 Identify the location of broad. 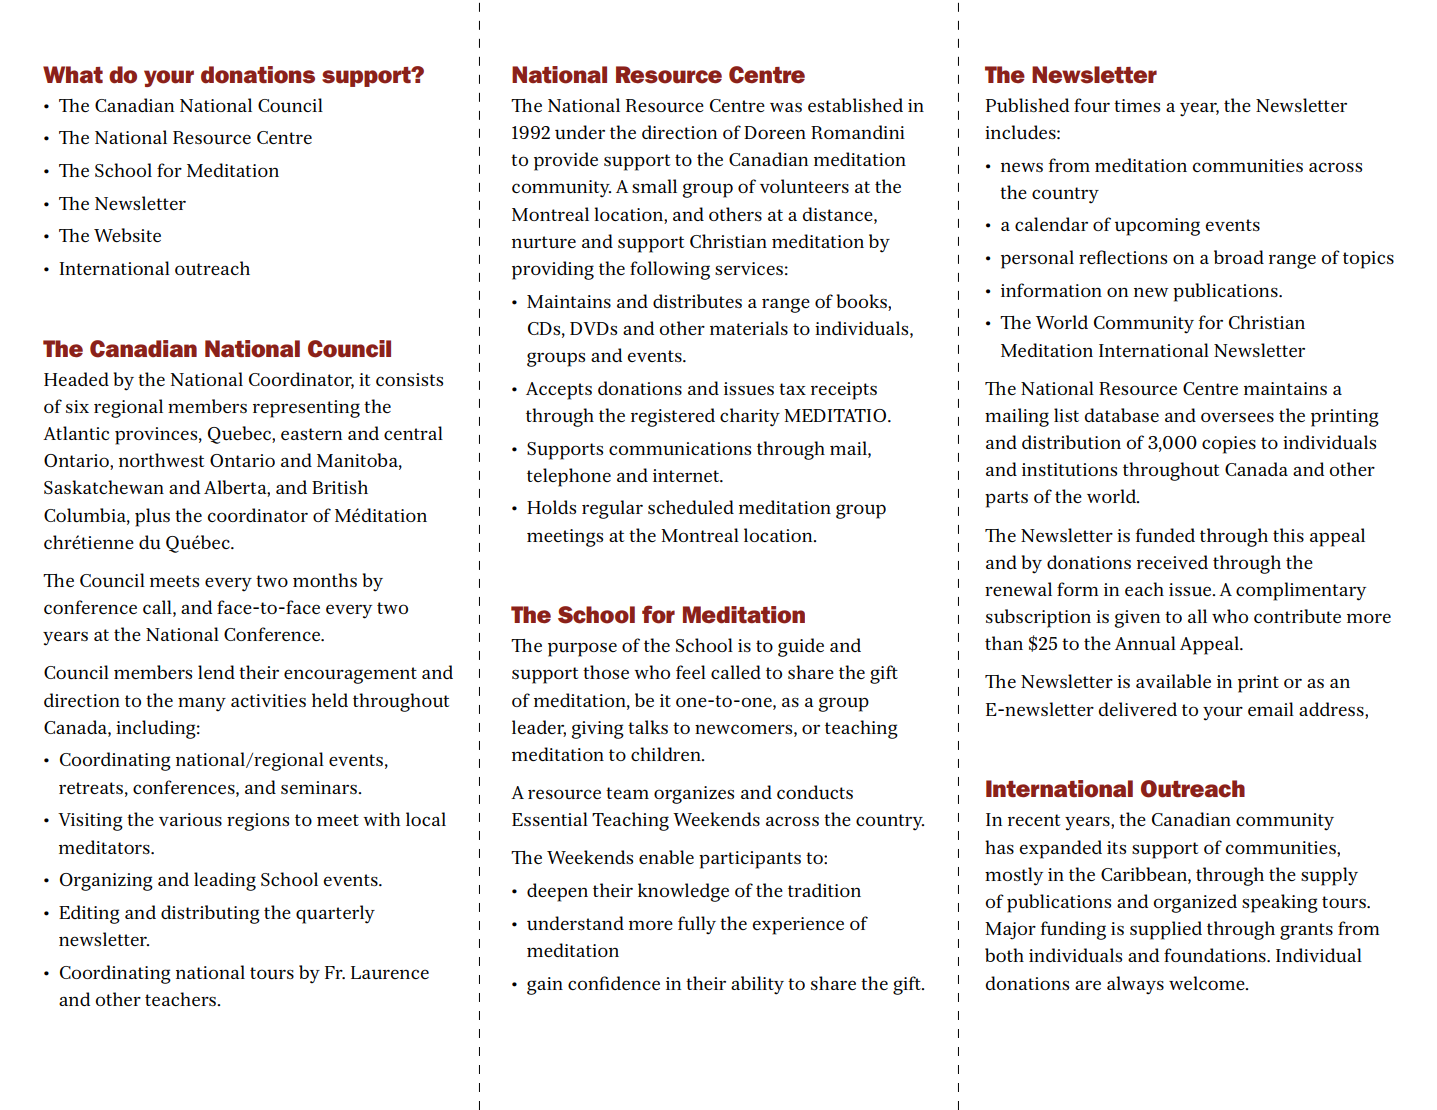
(1239, 257).
